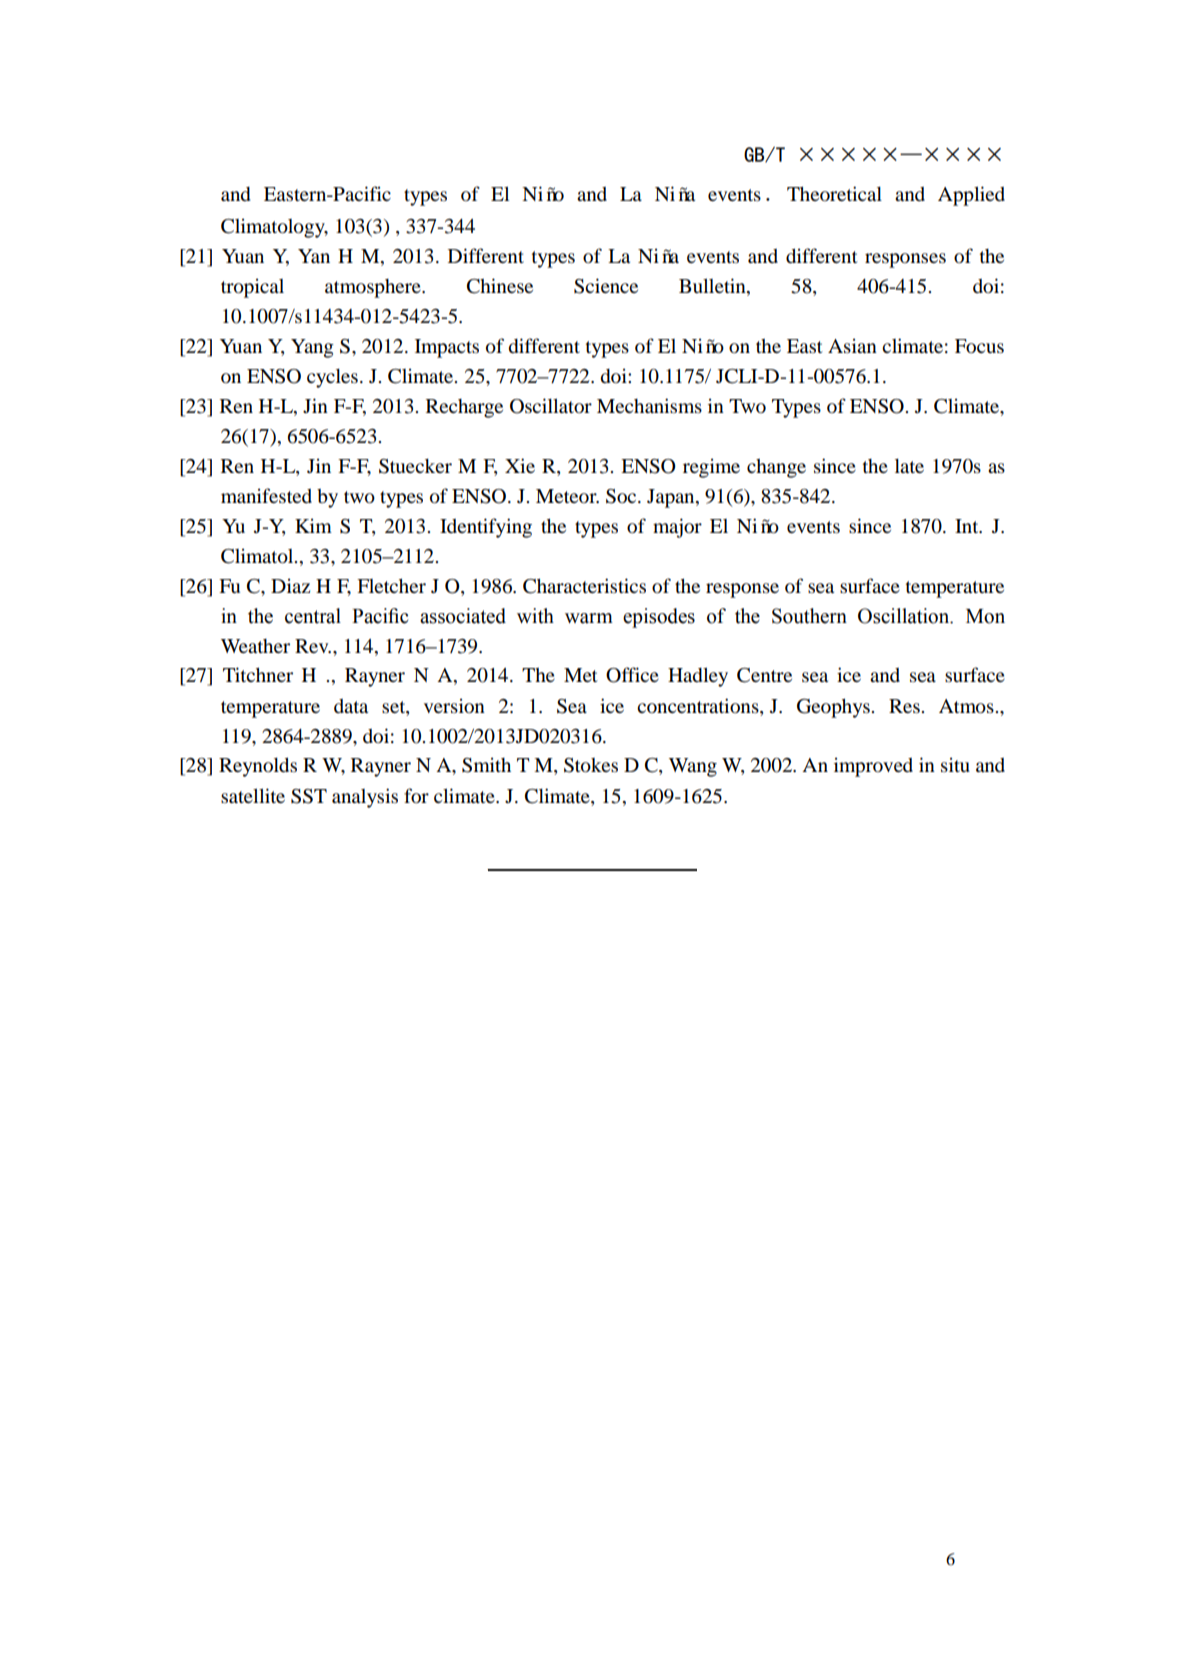 This screenshot has width=1184, height=1674. What do you see at coordinates (266, 495) in the screenshot?
I see `manifested` at bounding box center [266, 495].
